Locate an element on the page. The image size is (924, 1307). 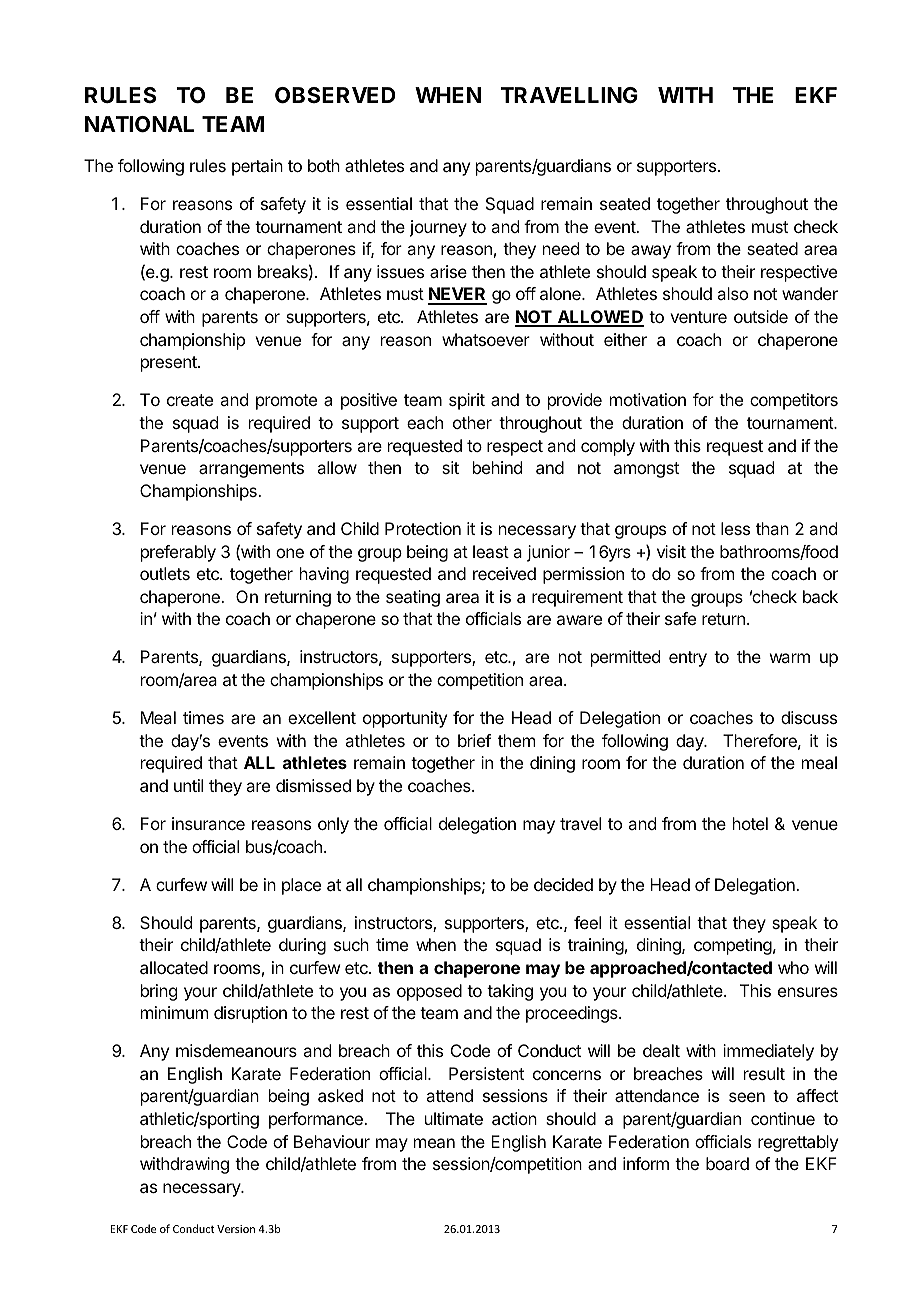
decided is located at coordinates (563, 884).
